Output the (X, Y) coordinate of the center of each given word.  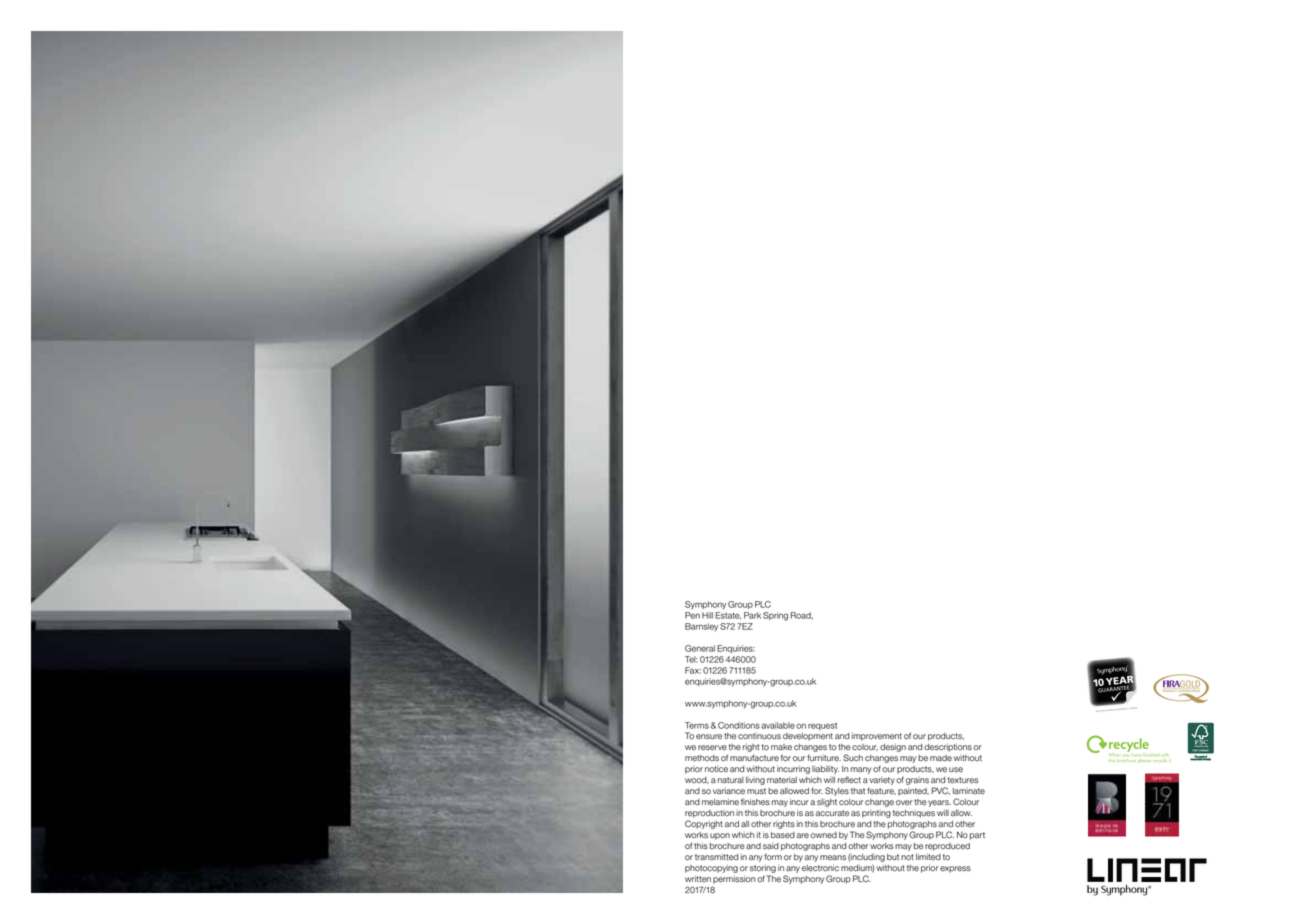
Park (752, 615)
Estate (728, 616)
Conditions (739, 725)
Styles (837, 791)
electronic (820, 868)
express (955, 869)
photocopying (711, 869)
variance (729, 791)
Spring (775, 616)
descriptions (948, 748)
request (822, 726)
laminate (969, 791)
